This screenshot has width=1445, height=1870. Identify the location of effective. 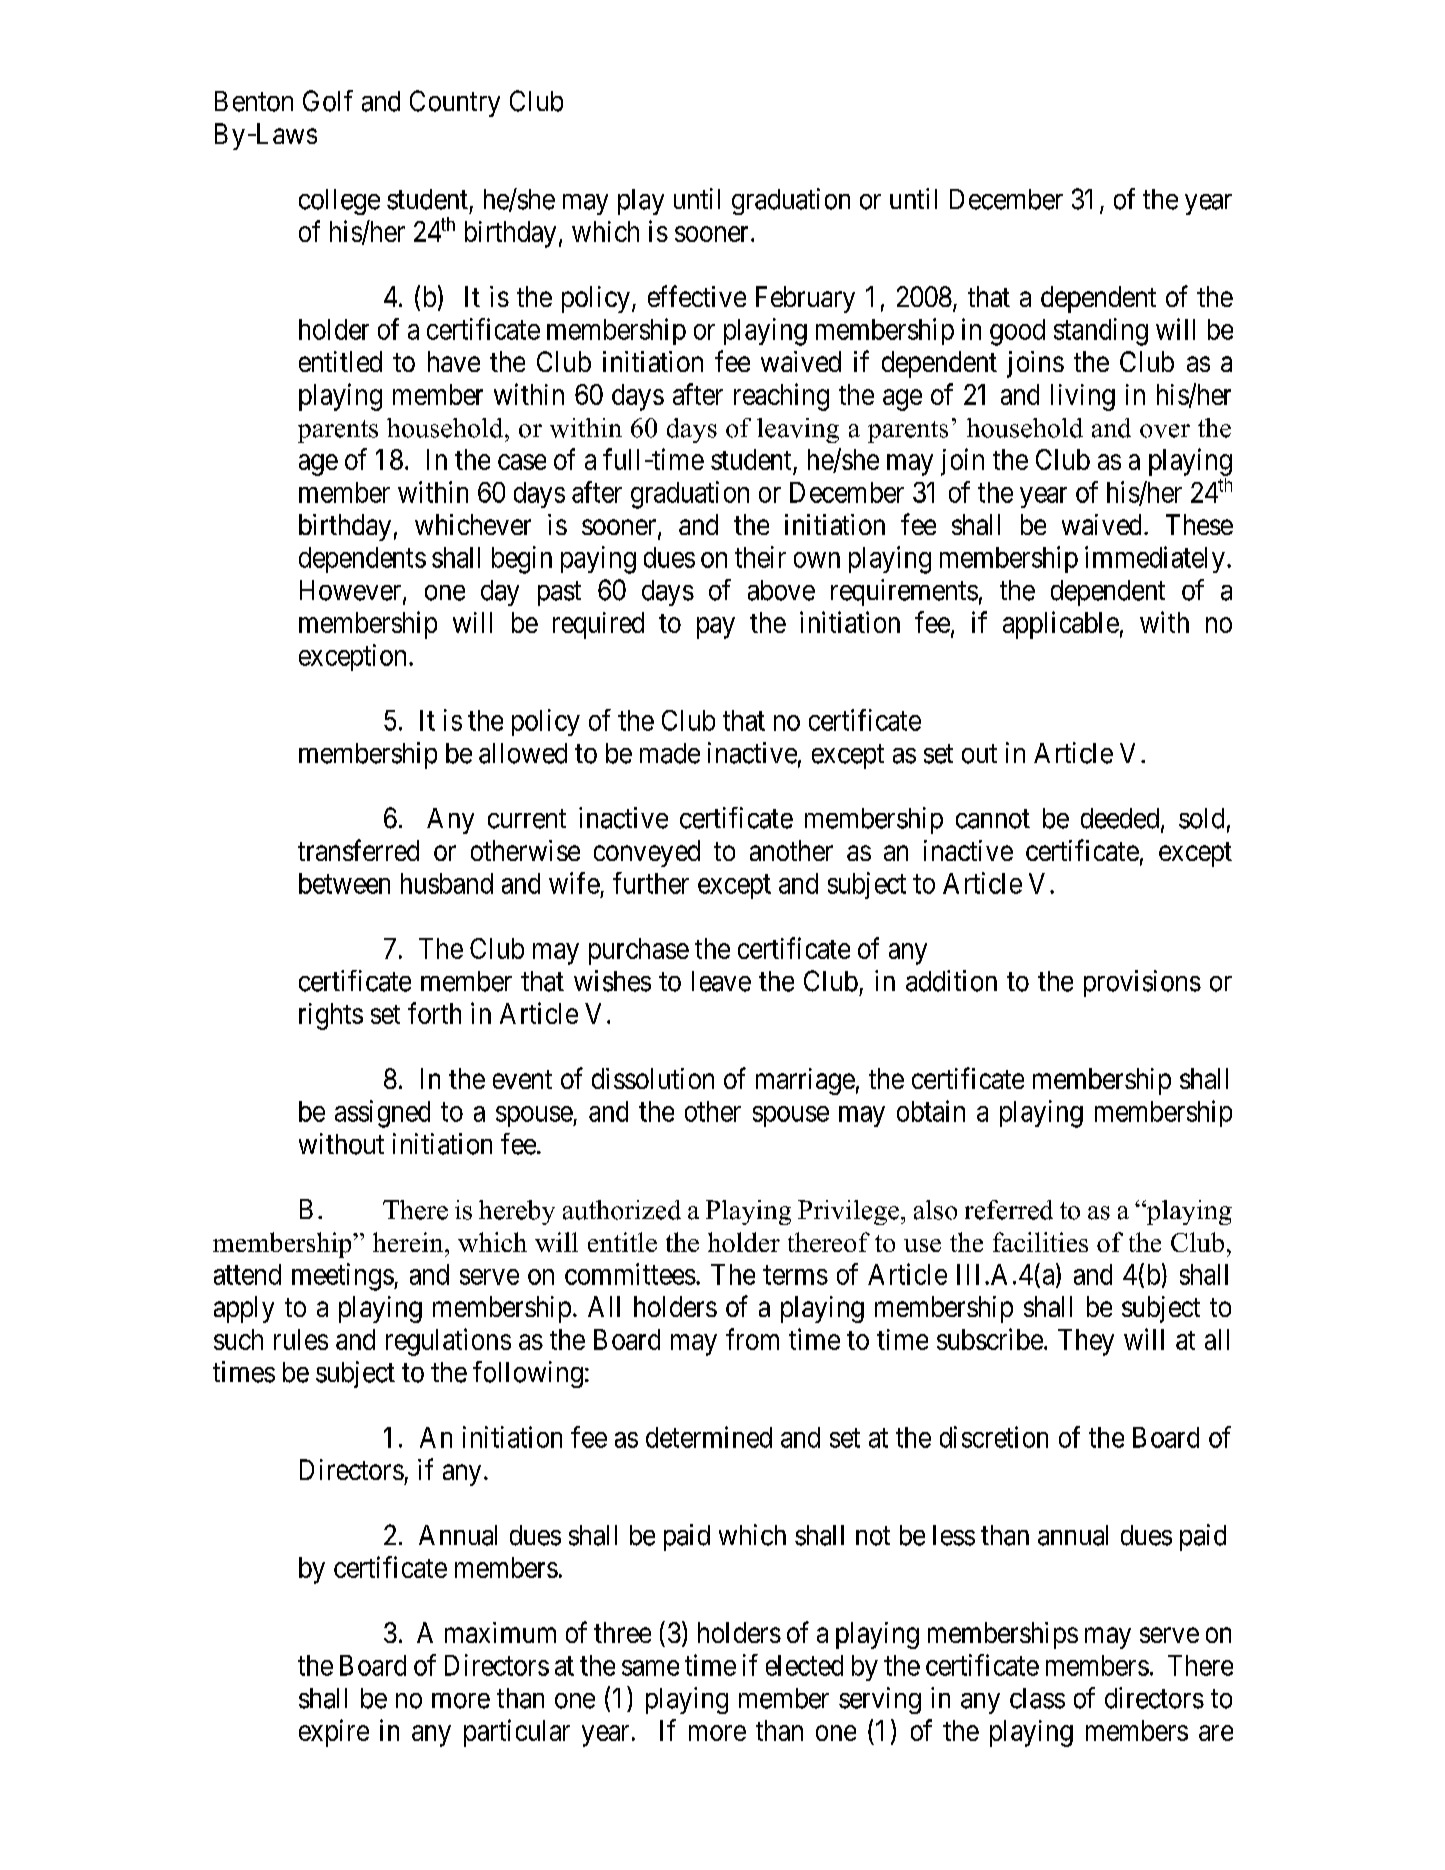
(697, 296).
